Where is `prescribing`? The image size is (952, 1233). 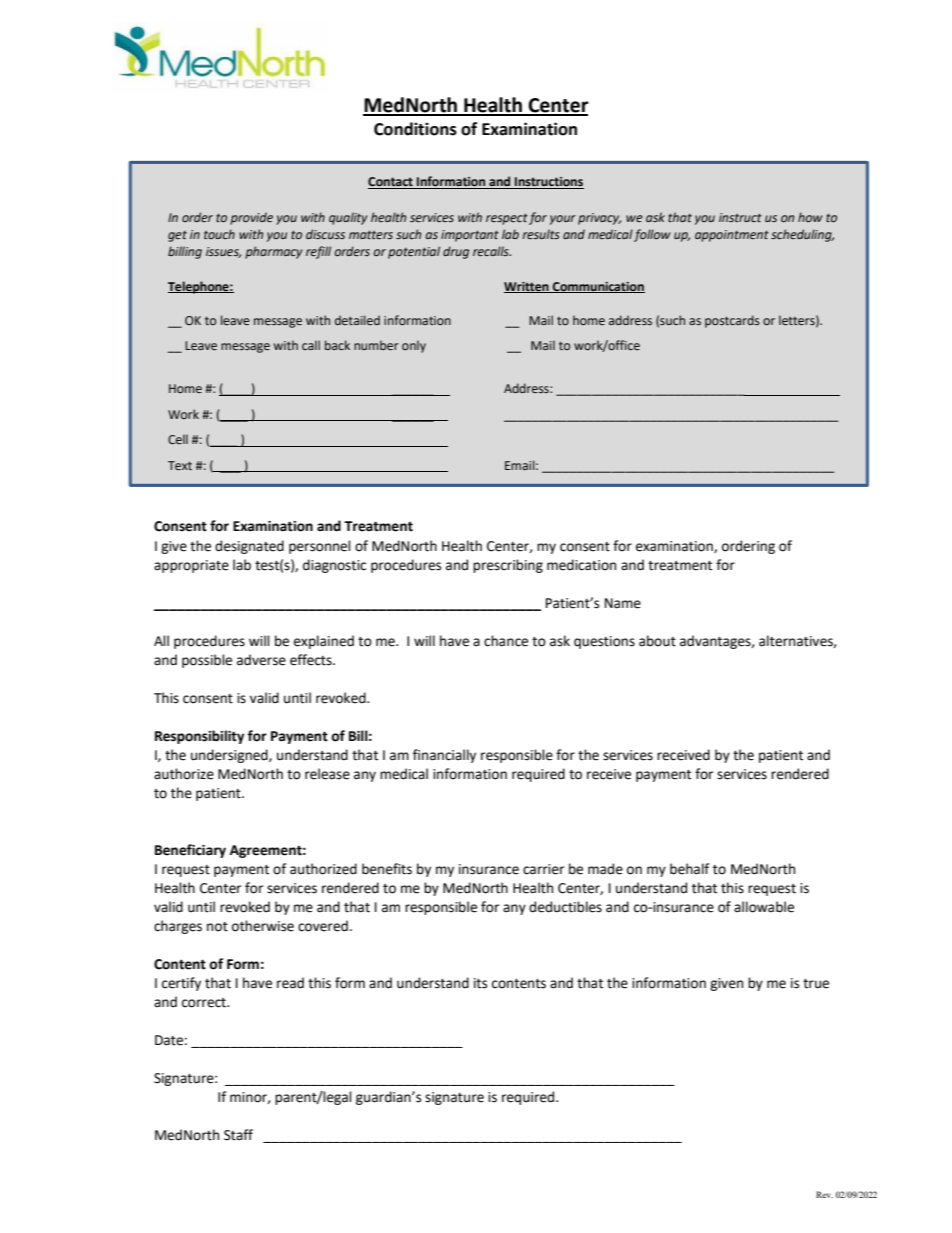 prescribing is located at coordinates (508, 566).
